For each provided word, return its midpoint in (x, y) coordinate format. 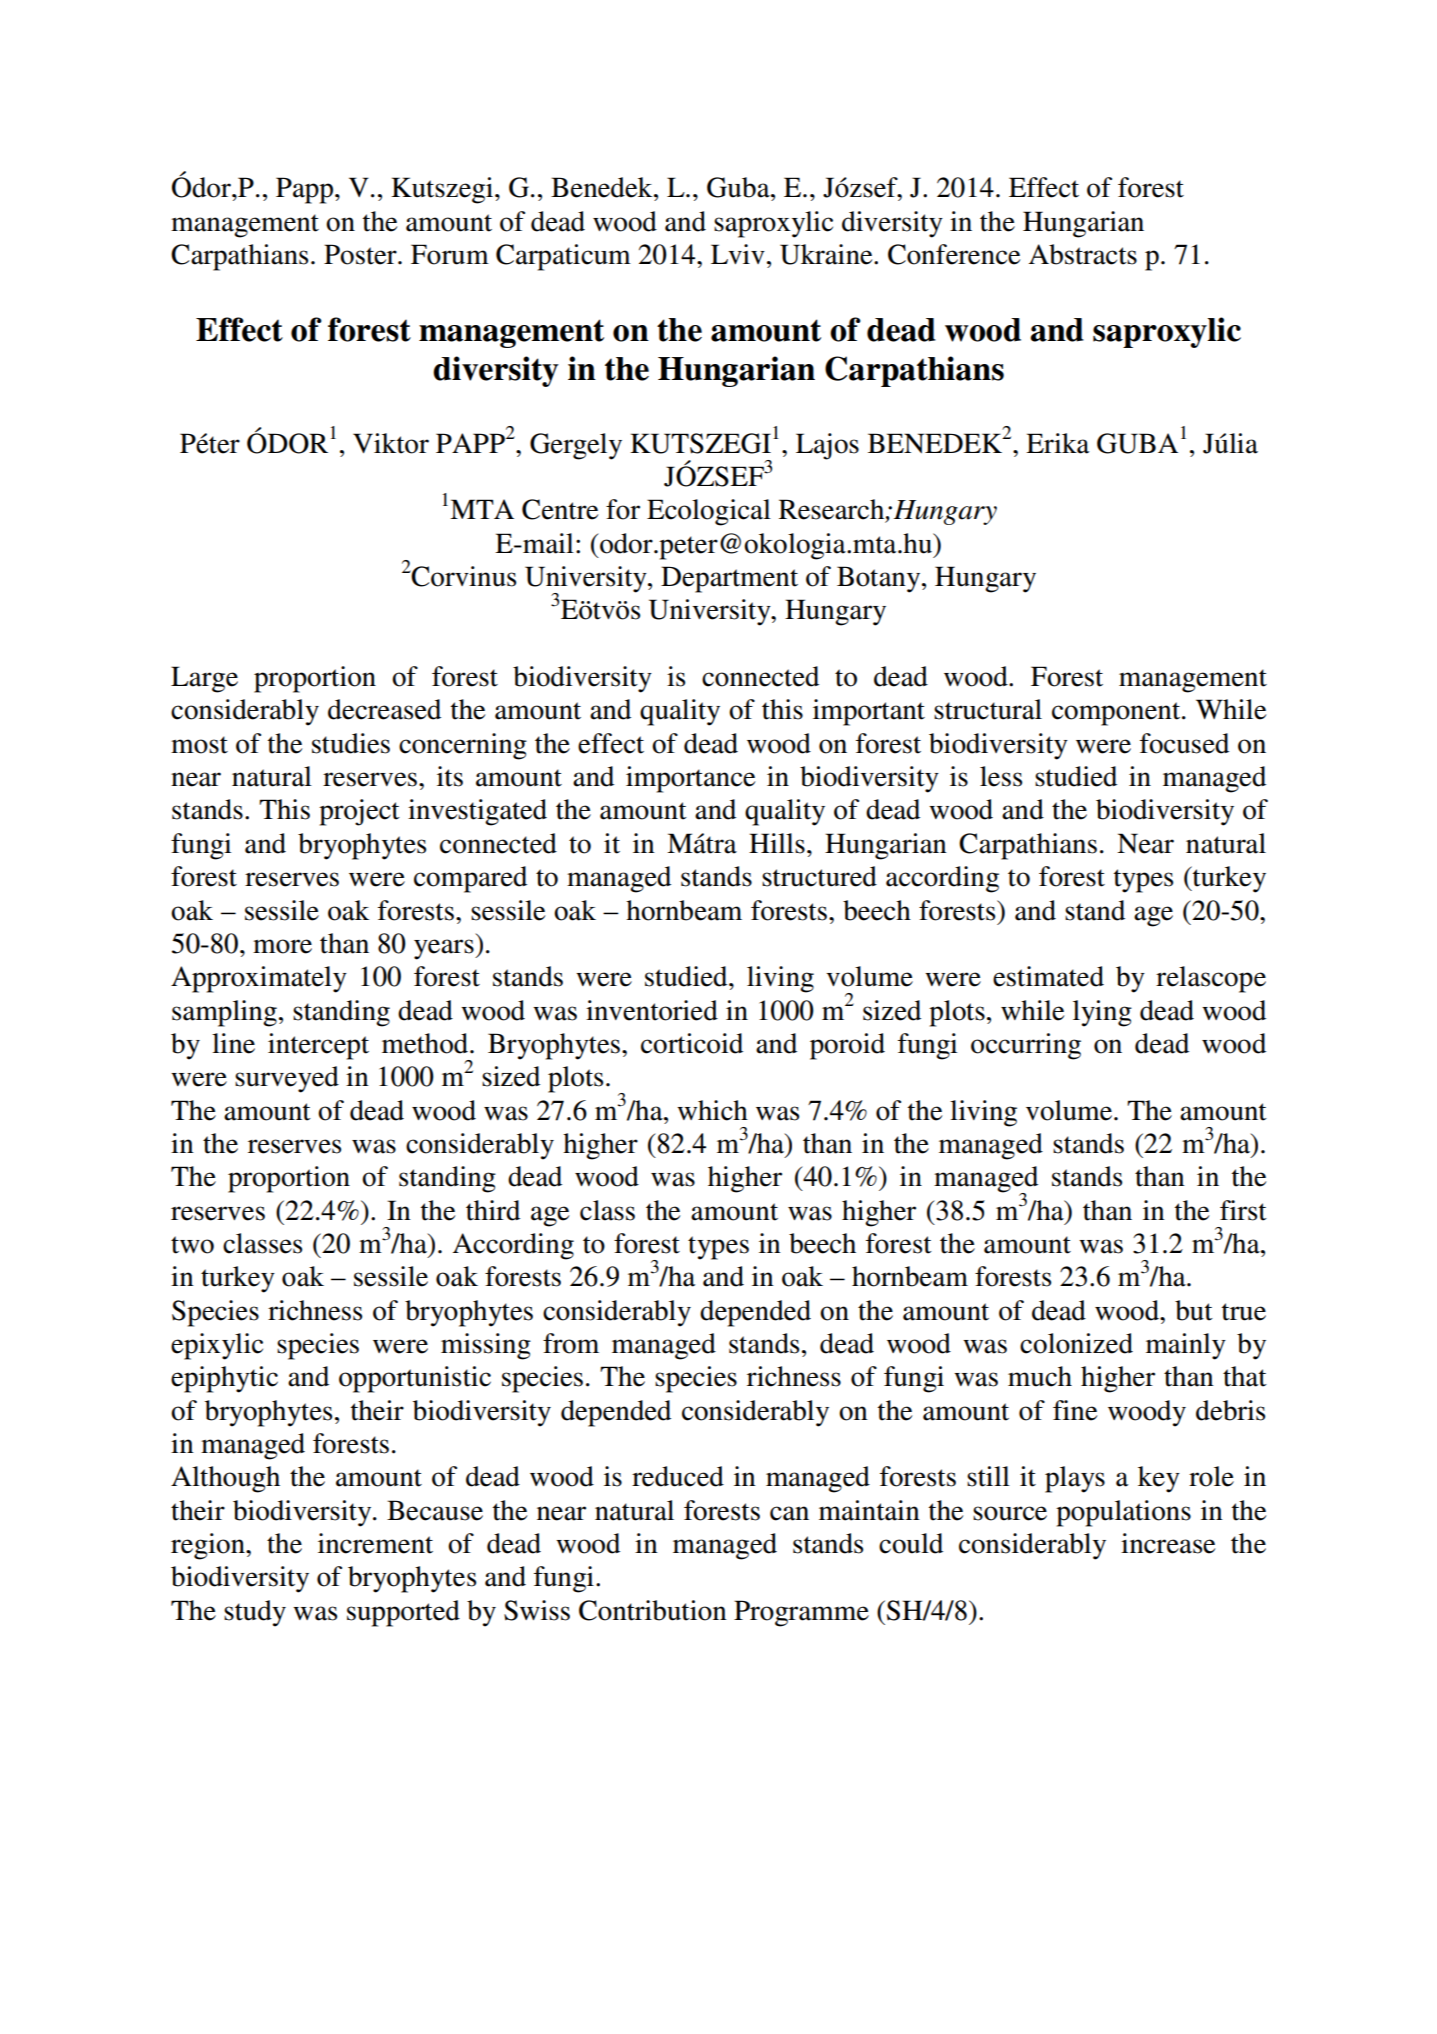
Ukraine (827, 254)
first (1243, 1210)
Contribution (653, 1610)
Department (729, 579)
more (282, 946)
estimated (1048, 976)
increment (375, 1543)
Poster (361, 254)
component (1117, 714)
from (571, 1343)
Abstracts (1083, 254)
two (192, 1245)
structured (819, 876)
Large (204, 679)
